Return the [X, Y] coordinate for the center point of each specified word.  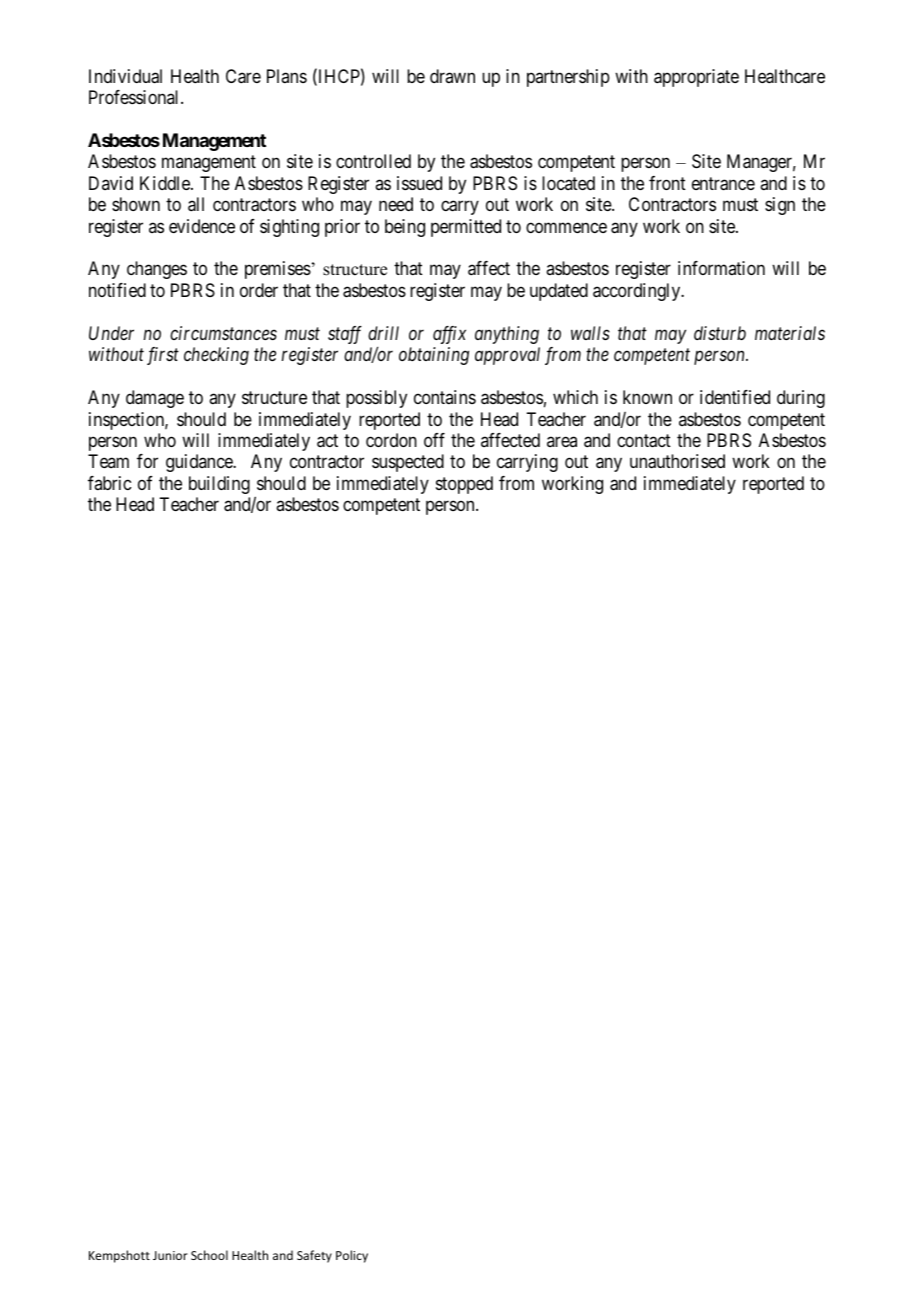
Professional [135, 97]
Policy [352, 1256]
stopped [464, 485]
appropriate [696, 78]
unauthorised [677, 461]
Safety [314, 1256]
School [209, 1255]
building [219, 485]
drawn [452, 76]
